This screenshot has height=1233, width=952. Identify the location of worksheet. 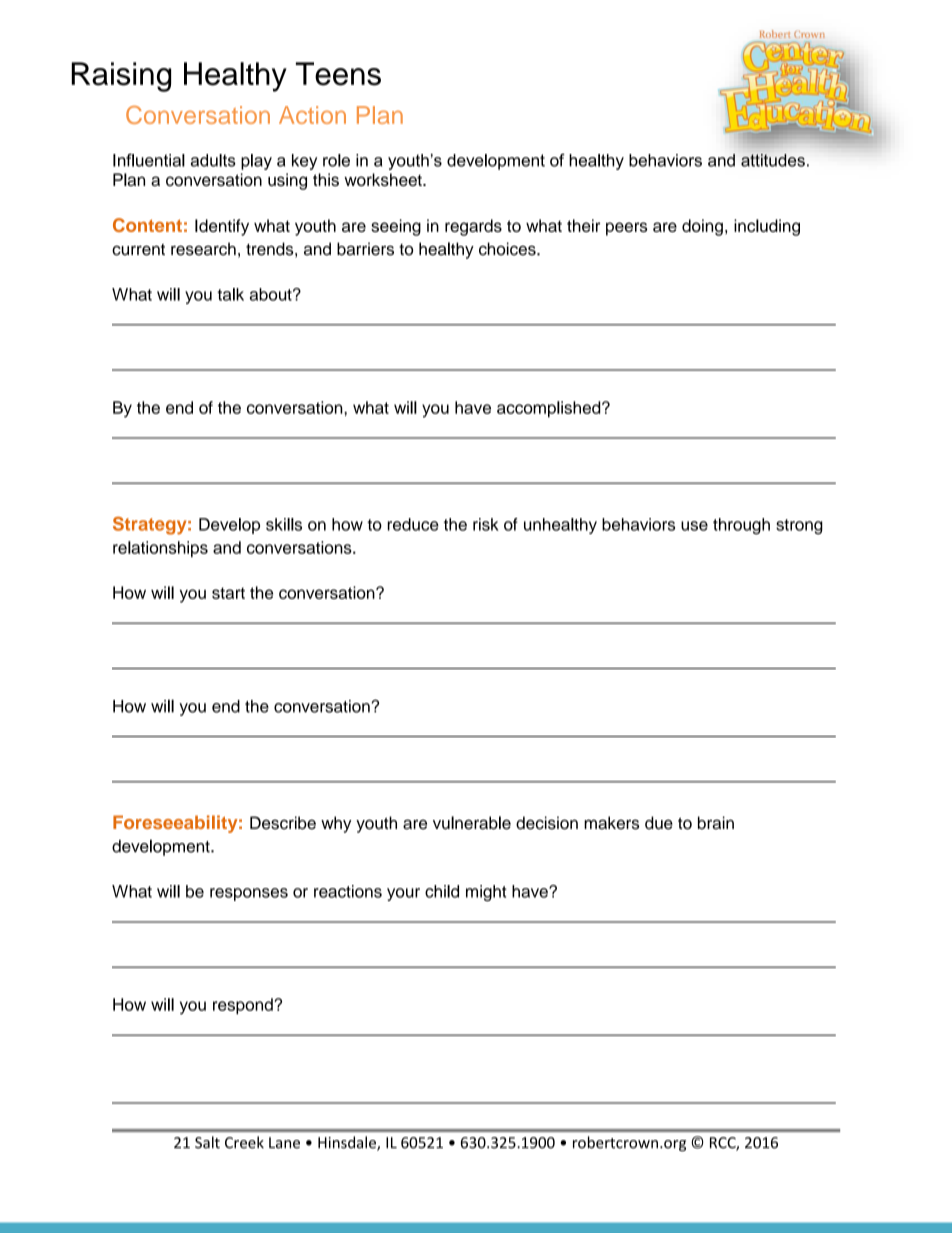
(384, 179).
